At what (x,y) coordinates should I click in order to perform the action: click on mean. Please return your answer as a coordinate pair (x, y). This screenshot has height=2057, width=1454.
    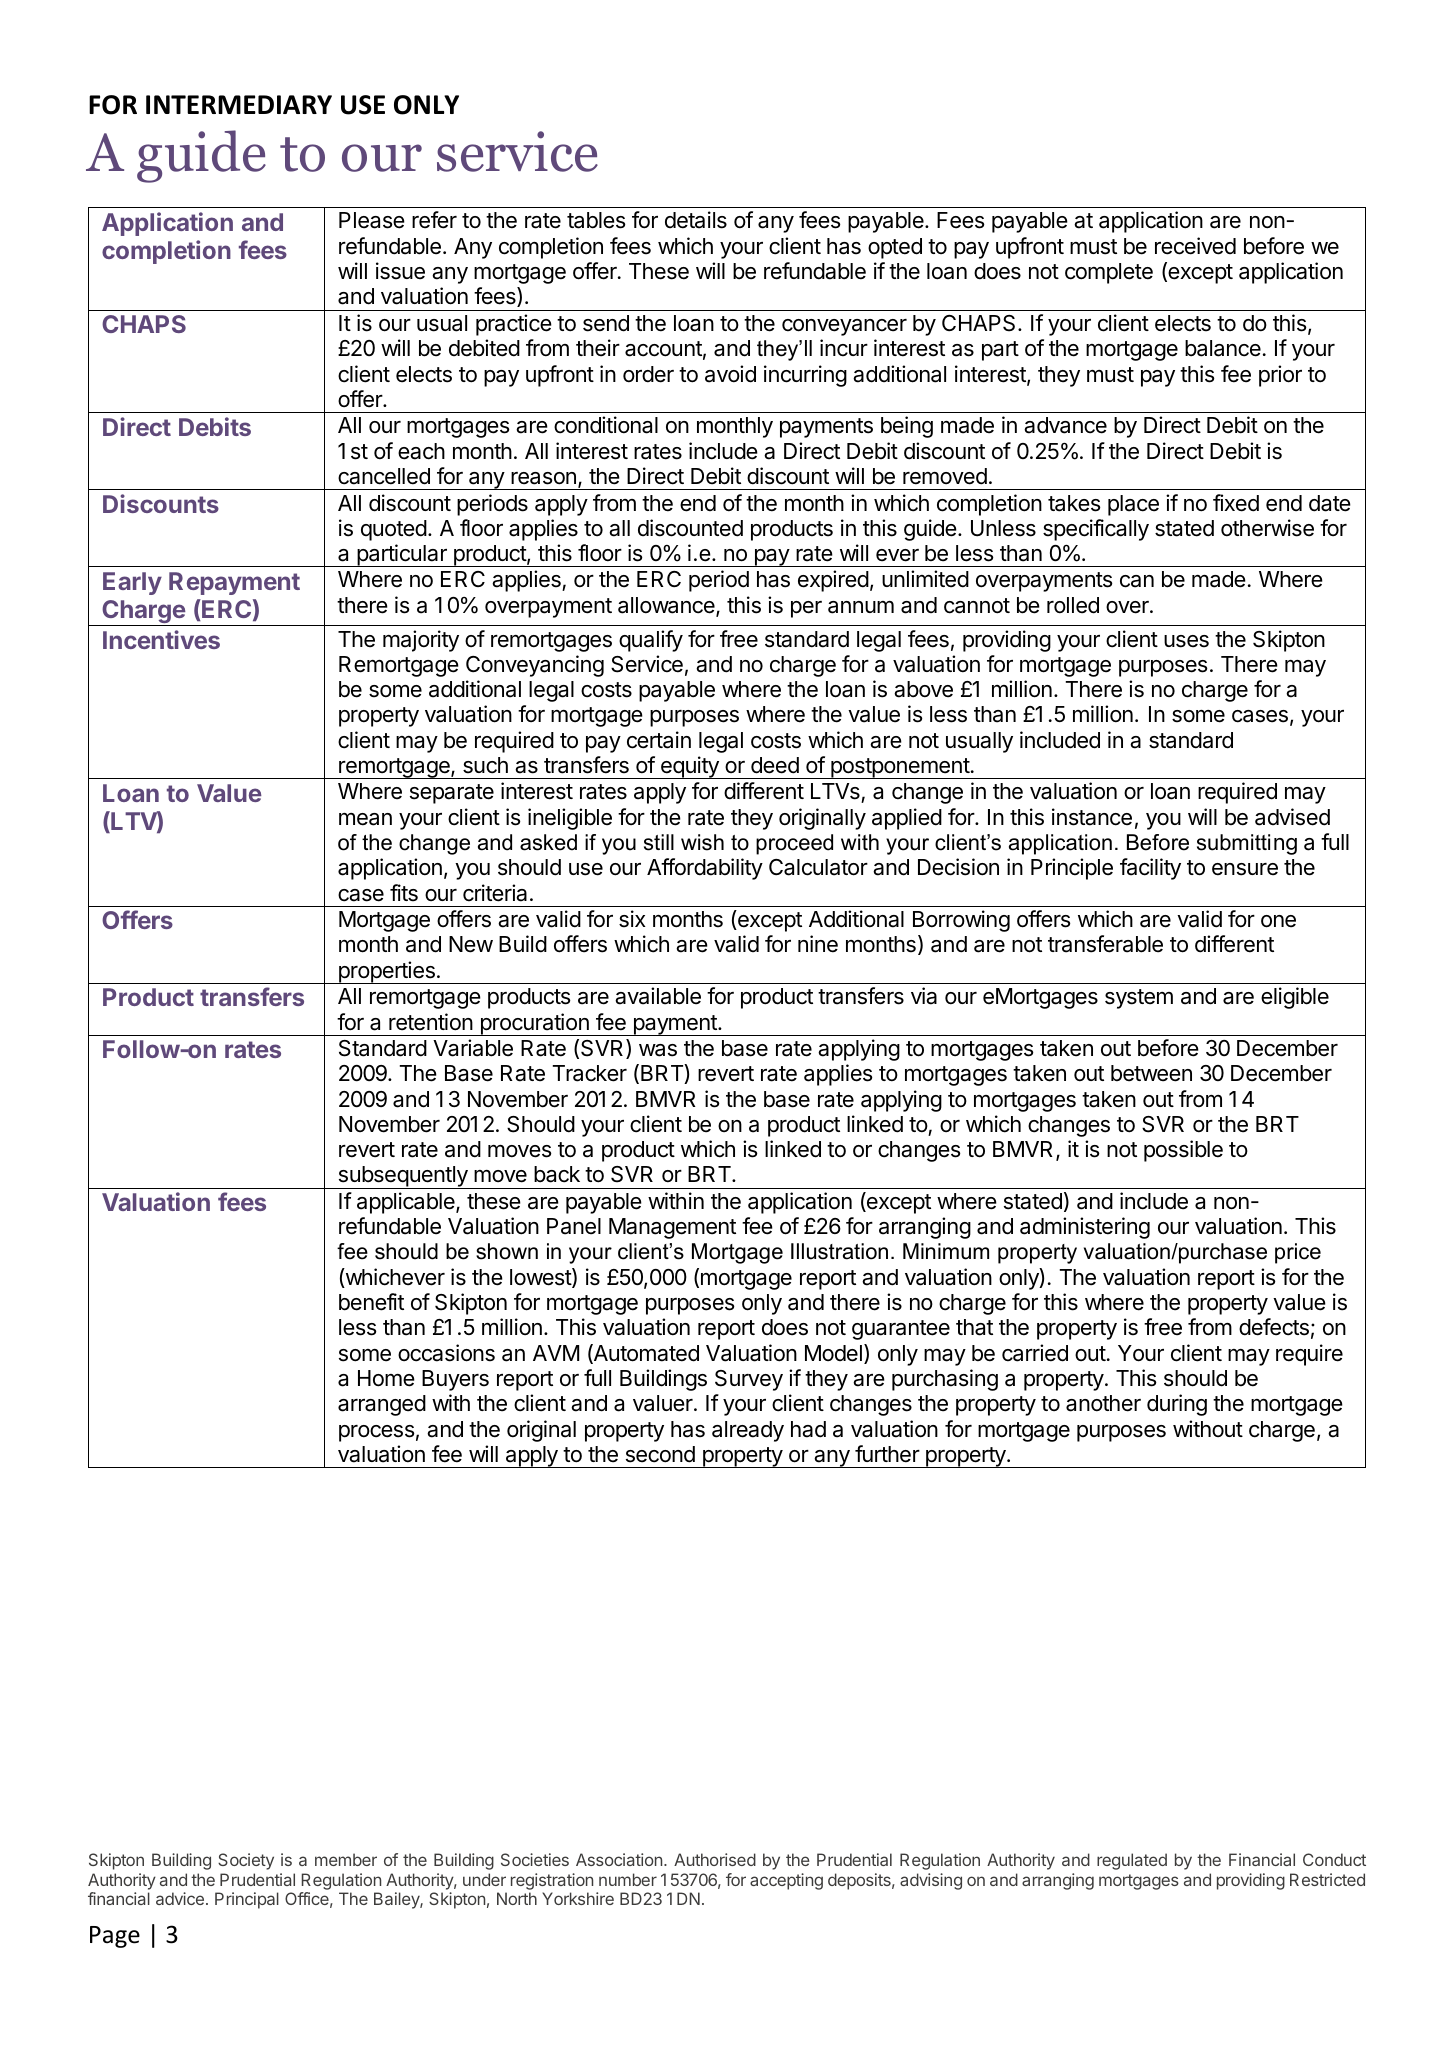
    Looking at the image, I should click on (365, 819).
